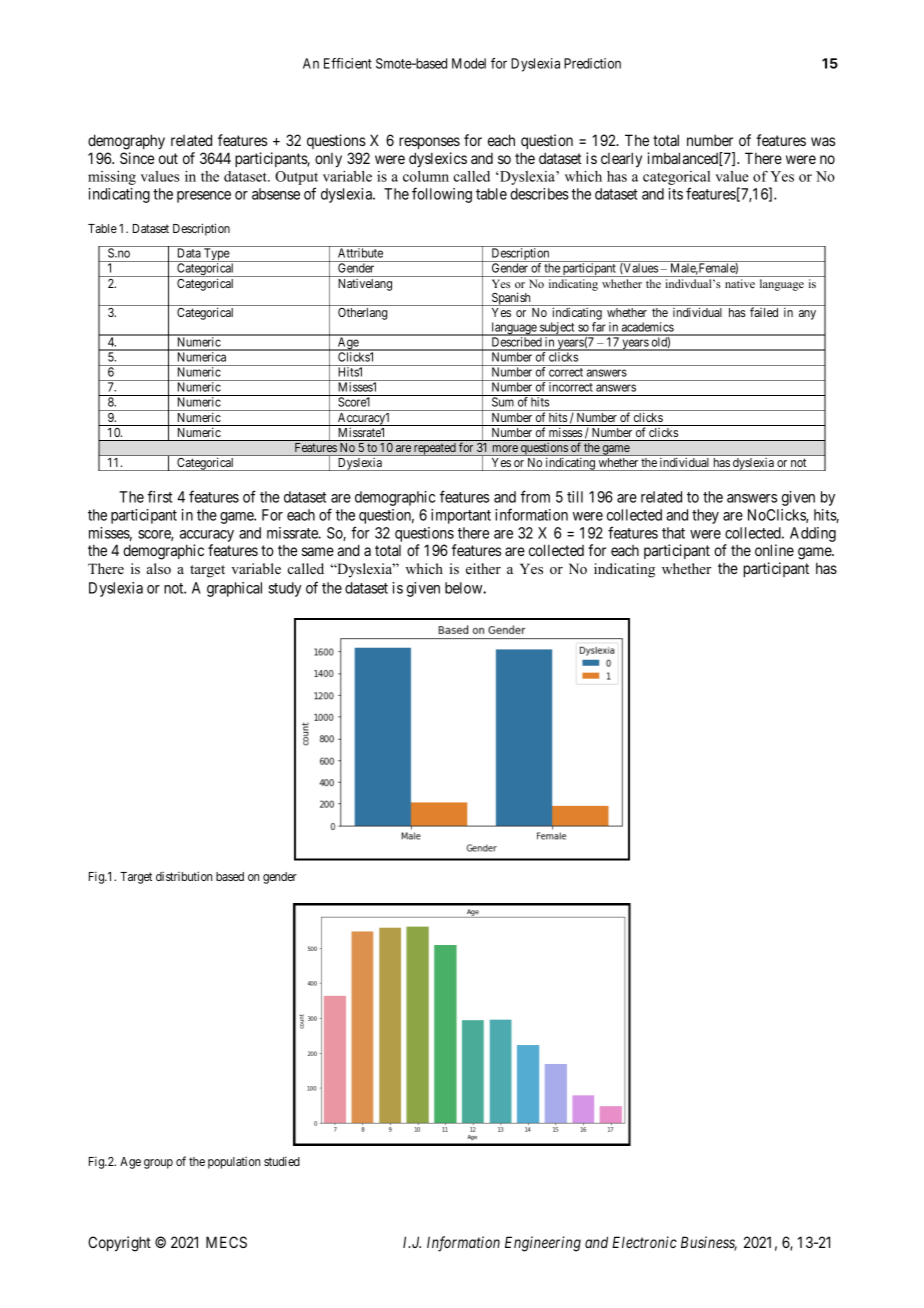  Describe the element at coordinates (705, 516) in the screenshot. I see `they` at that location.
